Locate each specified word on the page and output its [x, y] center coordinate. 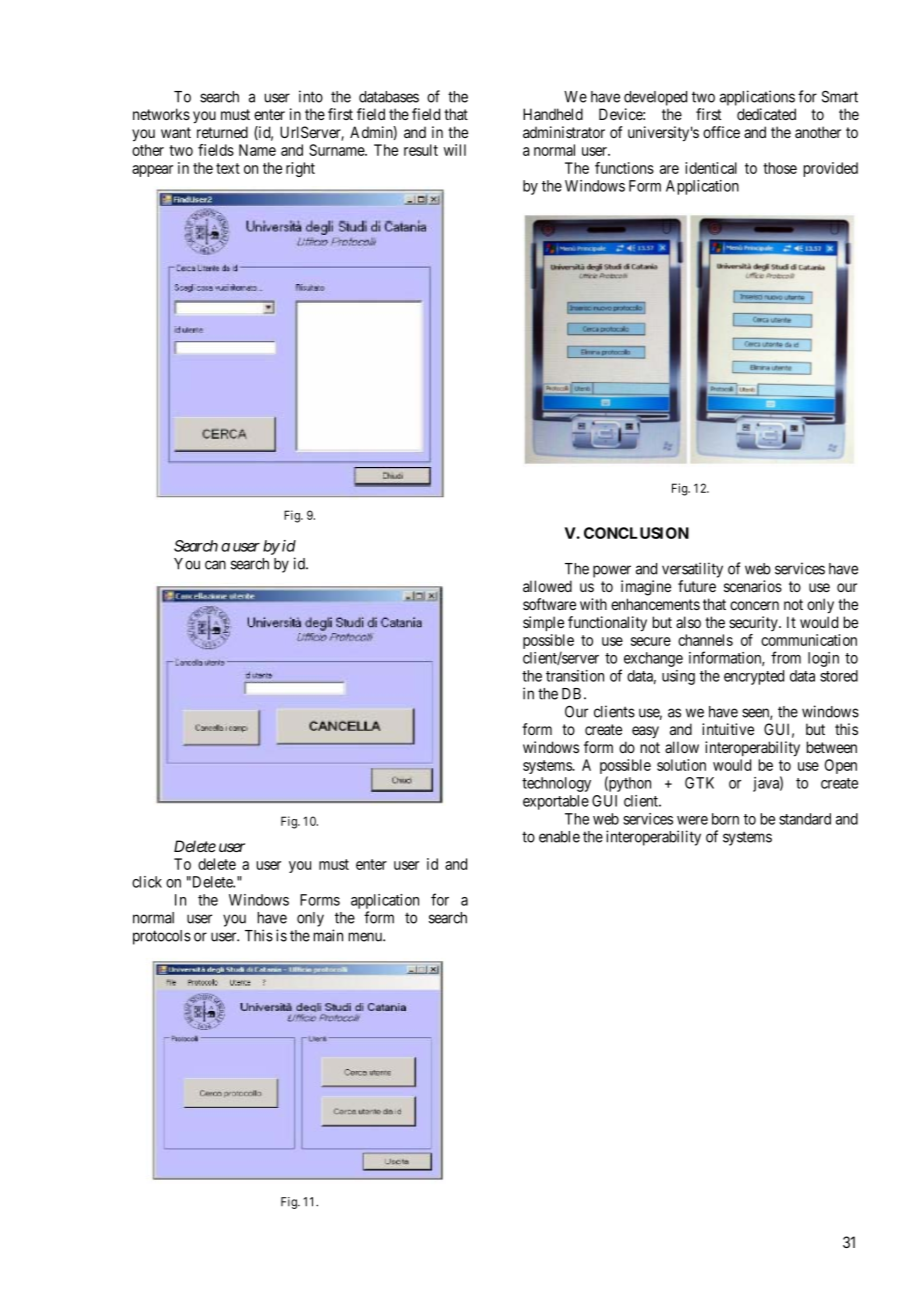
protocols [162, 937]
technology [556, 784]
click [147, 882]
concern [754, 605]
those [780, 168]
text [228, 168]
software [549, 604]
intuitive [728, 729]
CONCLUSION [636, 533]
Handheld [553, 114]
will [455, 150]
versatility [692, 570]
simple [543, 623]
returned [222, 132]
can [215, 565]
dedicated [766, 114]
